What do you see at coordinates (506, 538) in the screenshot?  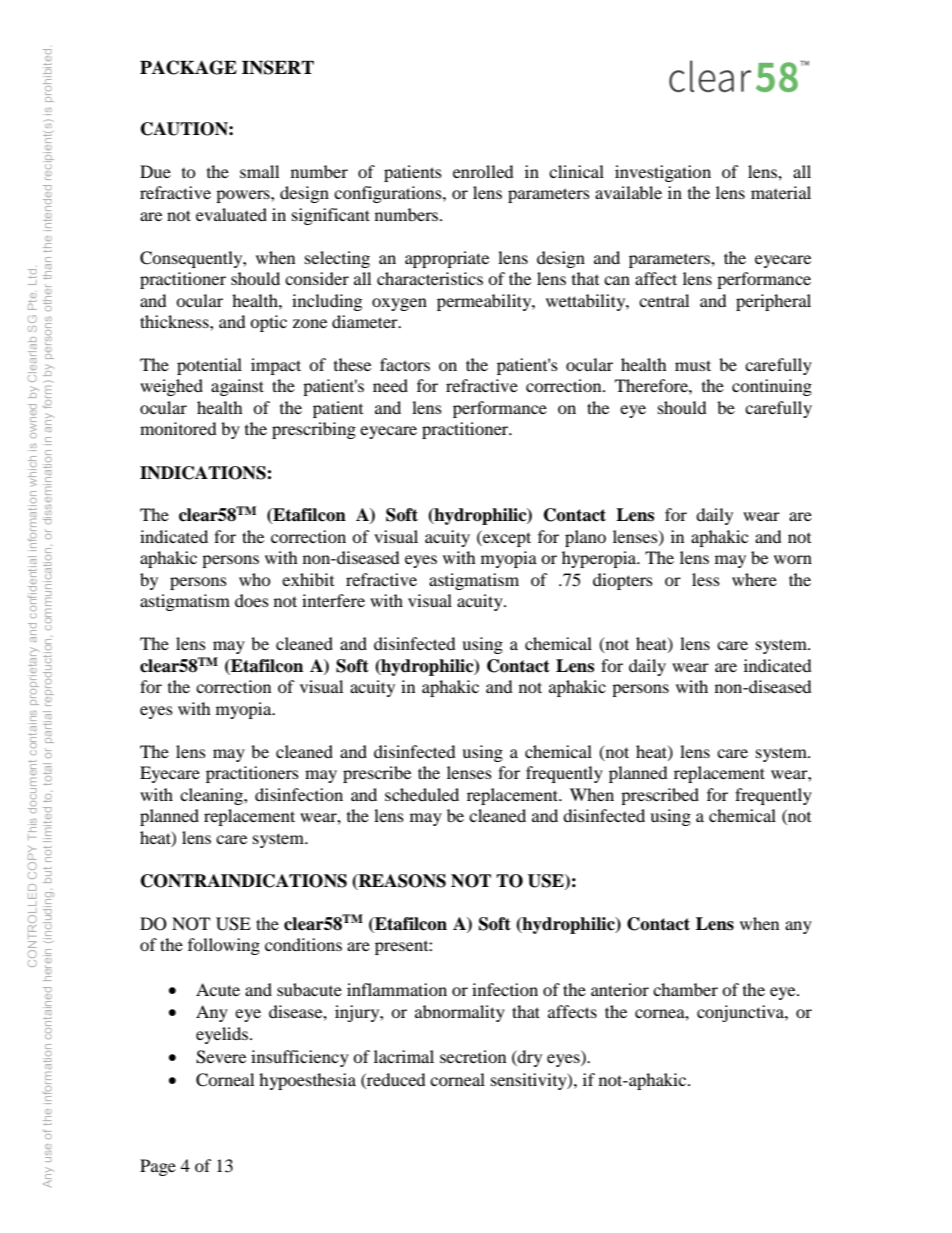 I see `except` at bounding box center [506, 538].
